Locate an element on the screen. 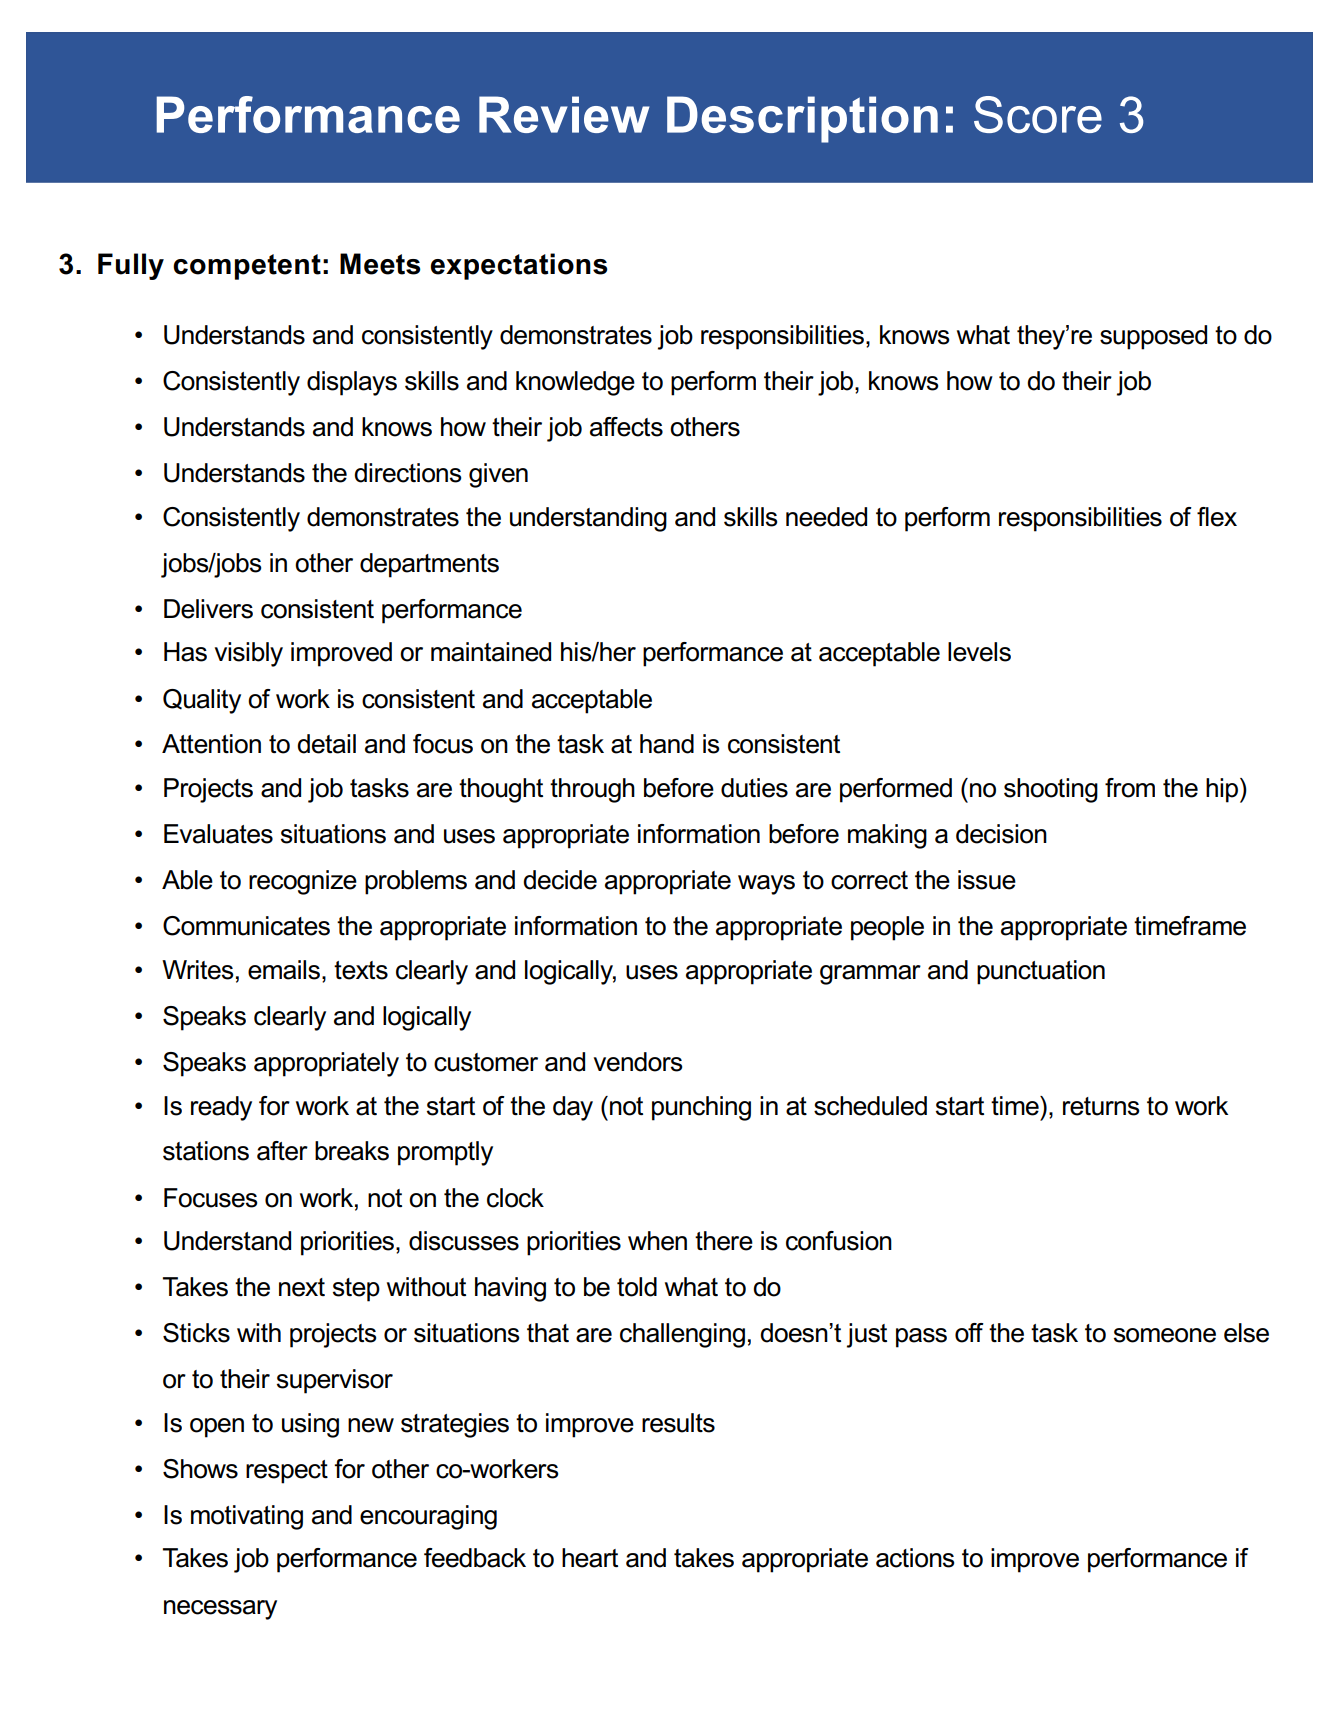  from is located at coordinates (1130, 788).
